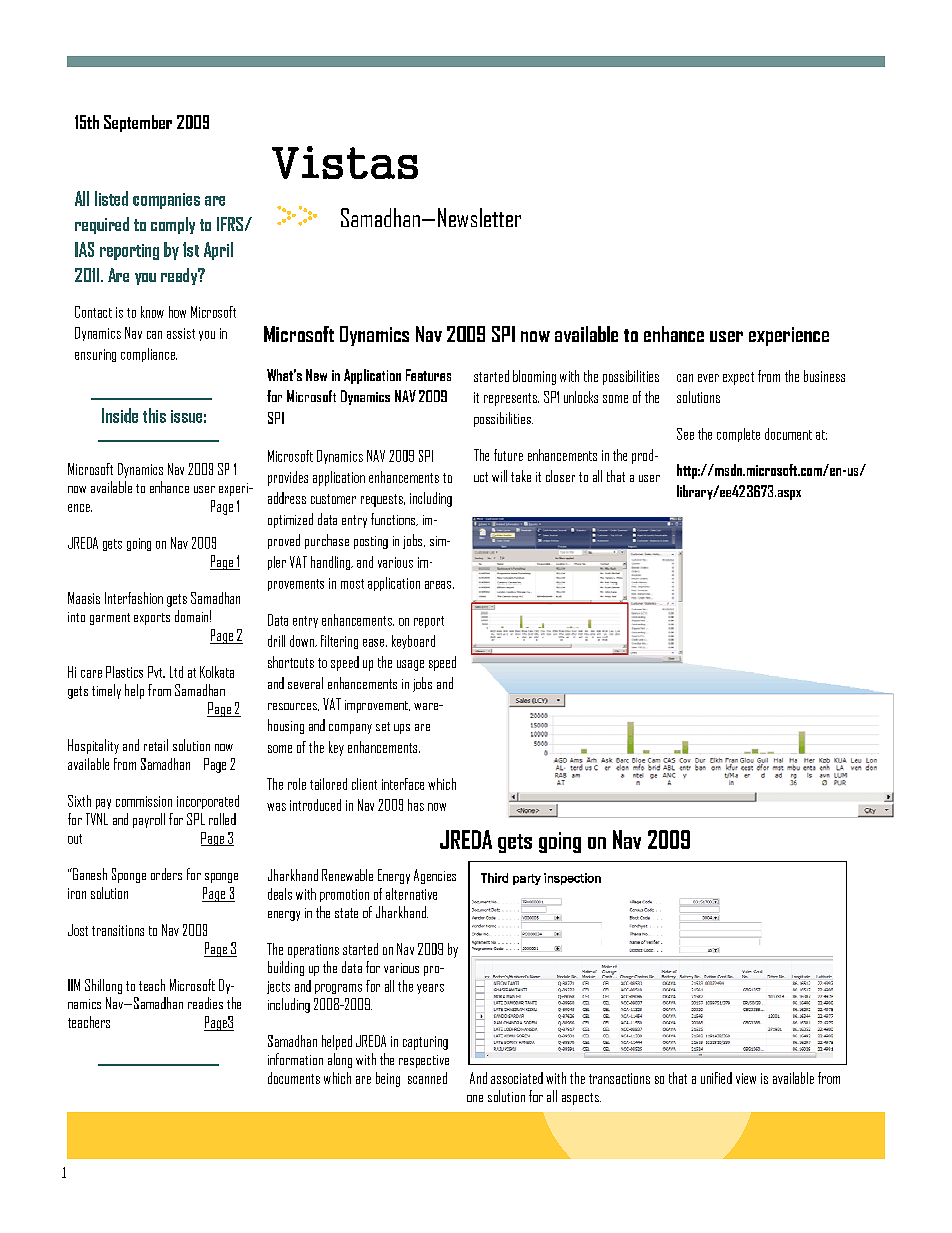  Describe the element at coordinates (738, 378) in the screenshot. I see `expect` at that location.
